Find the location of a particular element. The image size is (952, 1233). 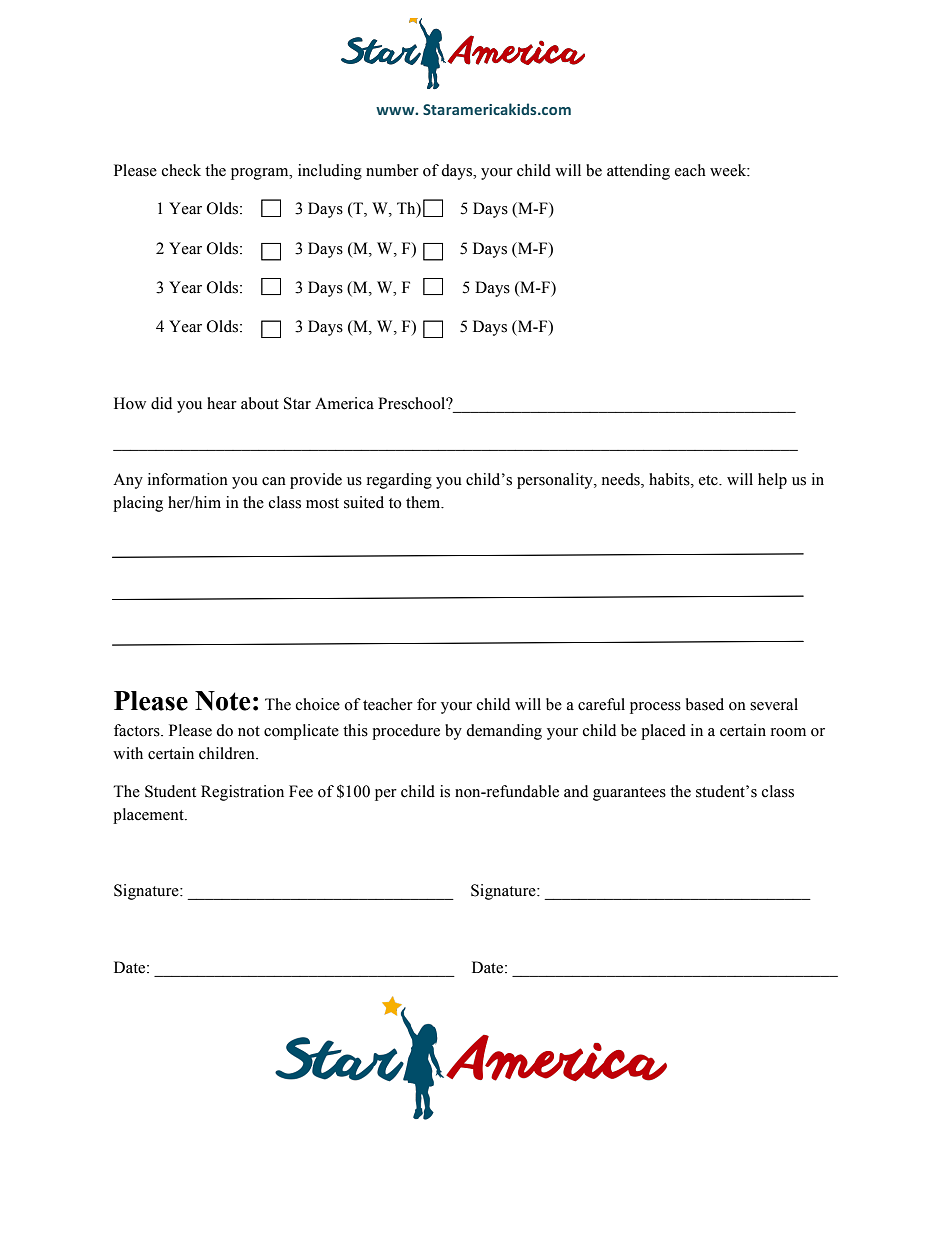

help is located at coordinates (772, 481).
